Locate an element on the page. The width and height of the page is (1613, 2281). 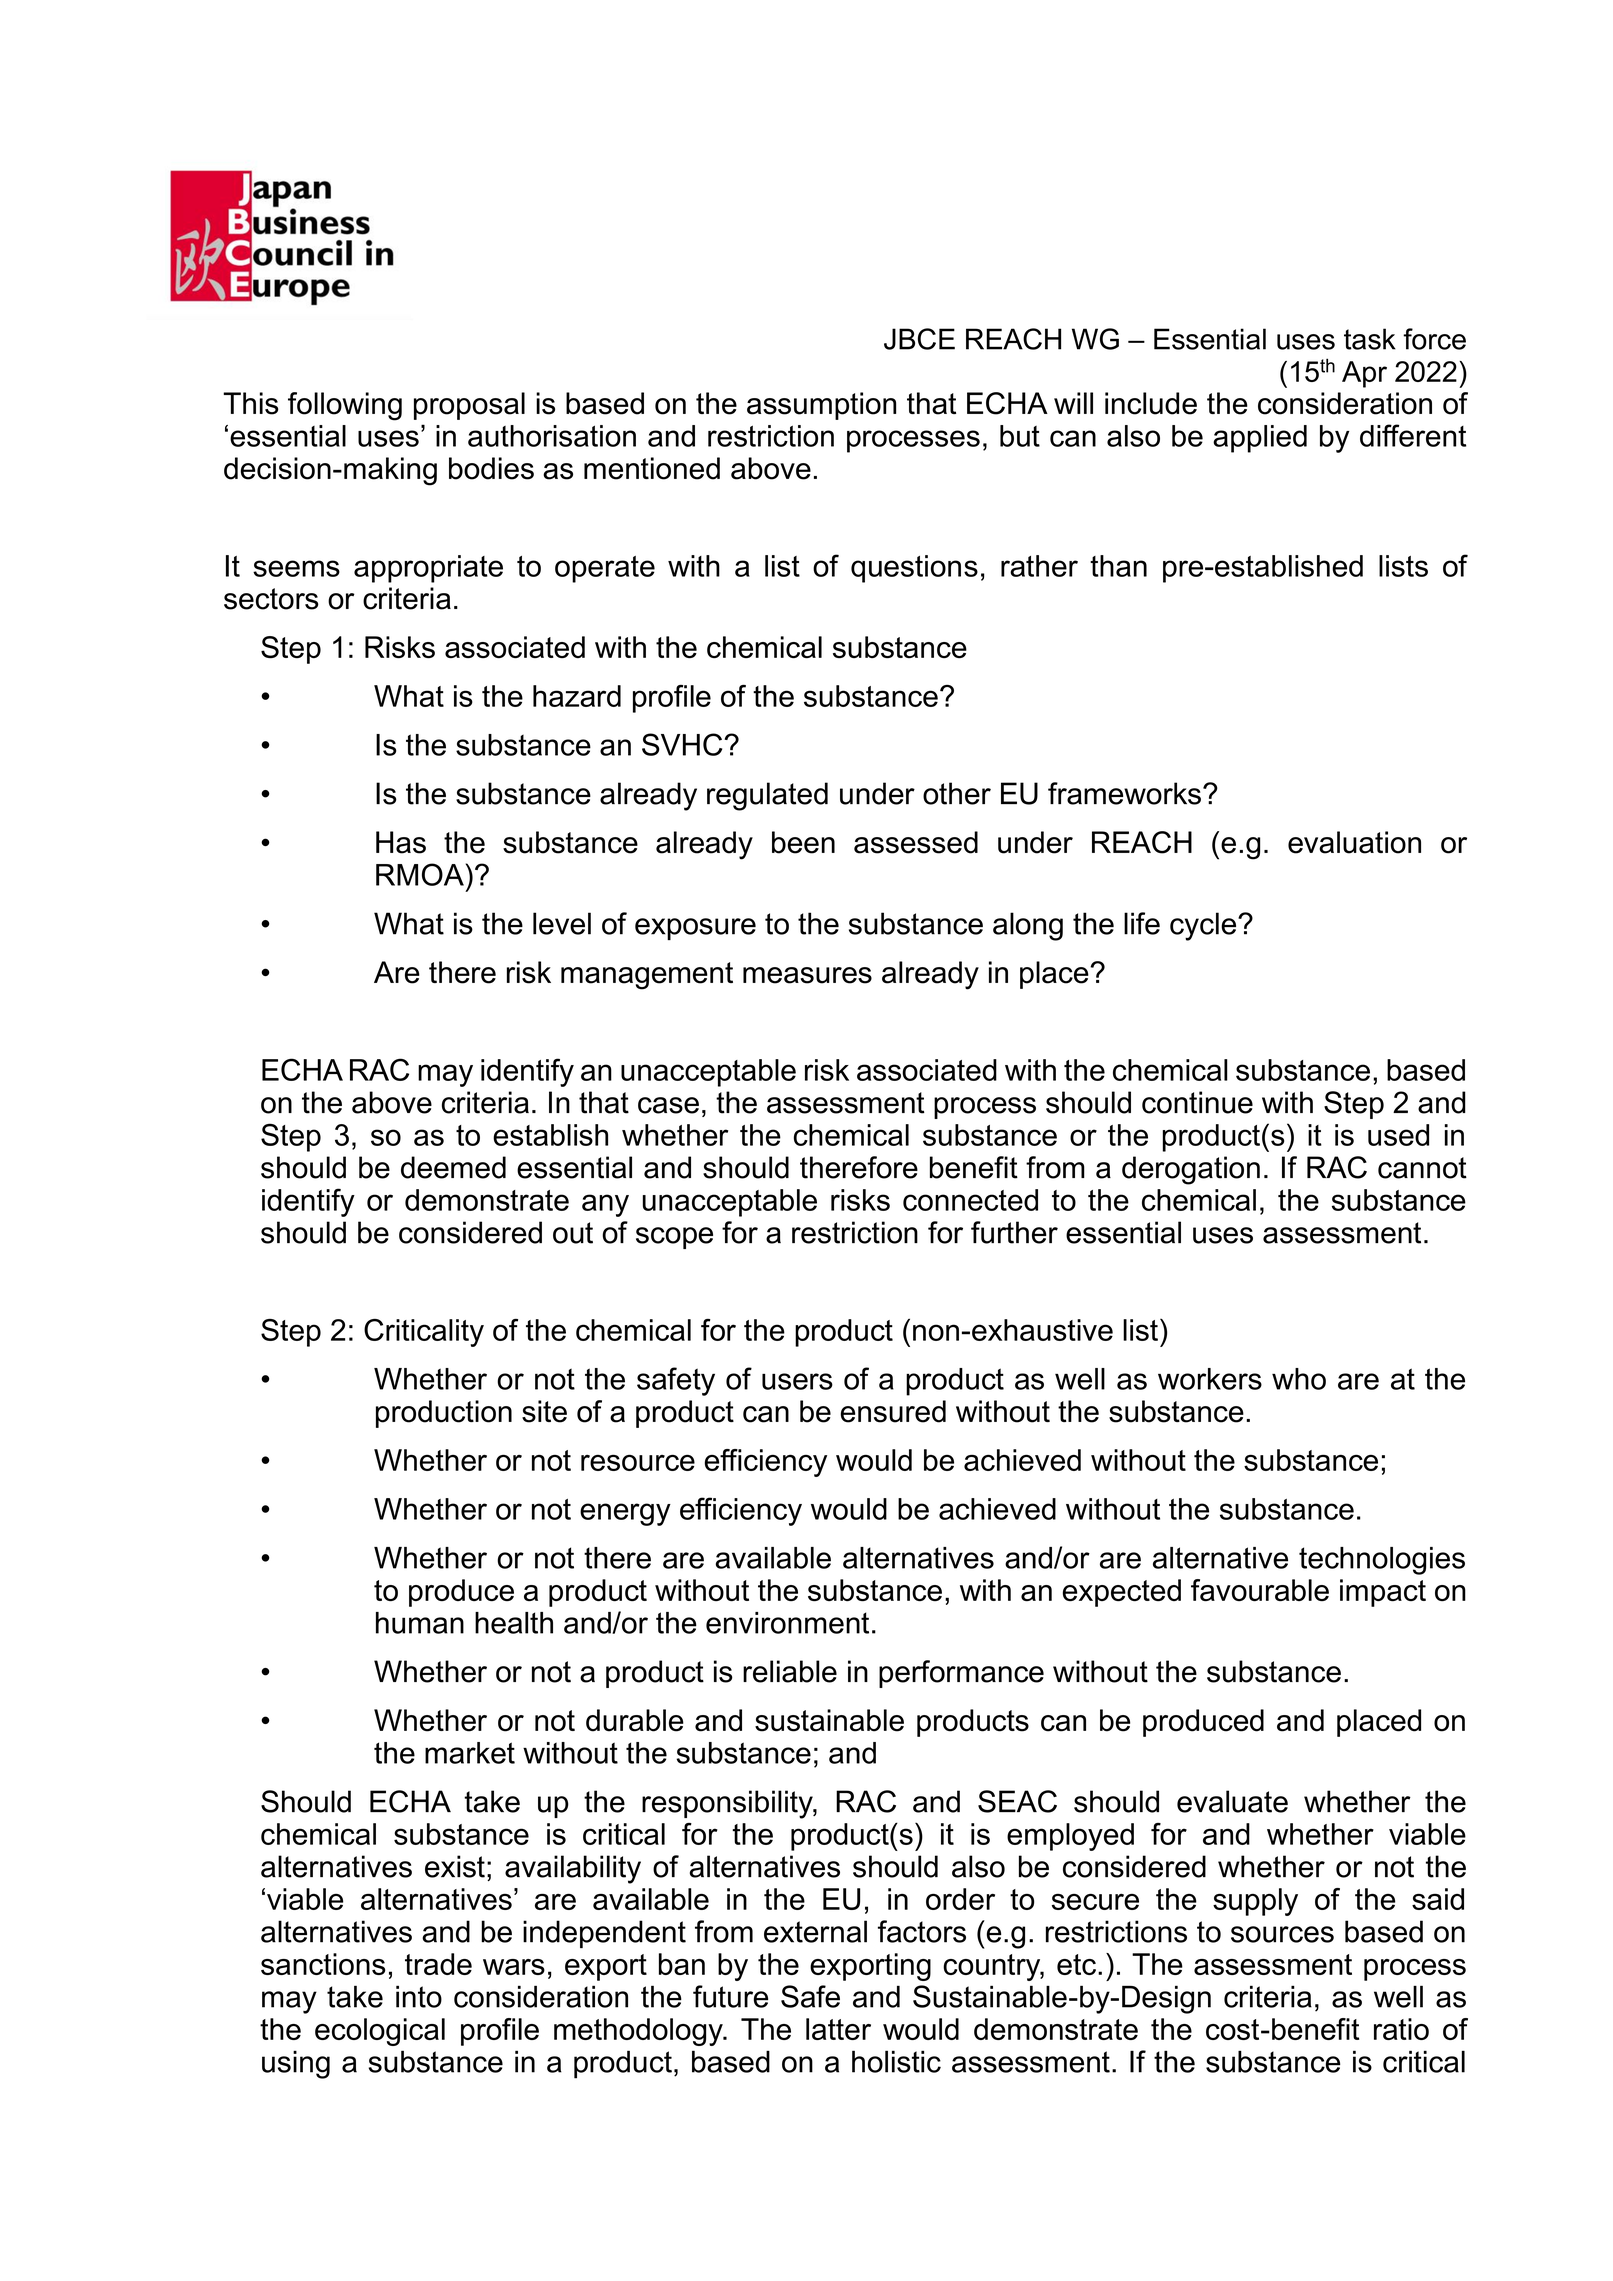
who is located at coordinates (1299, 1379).
